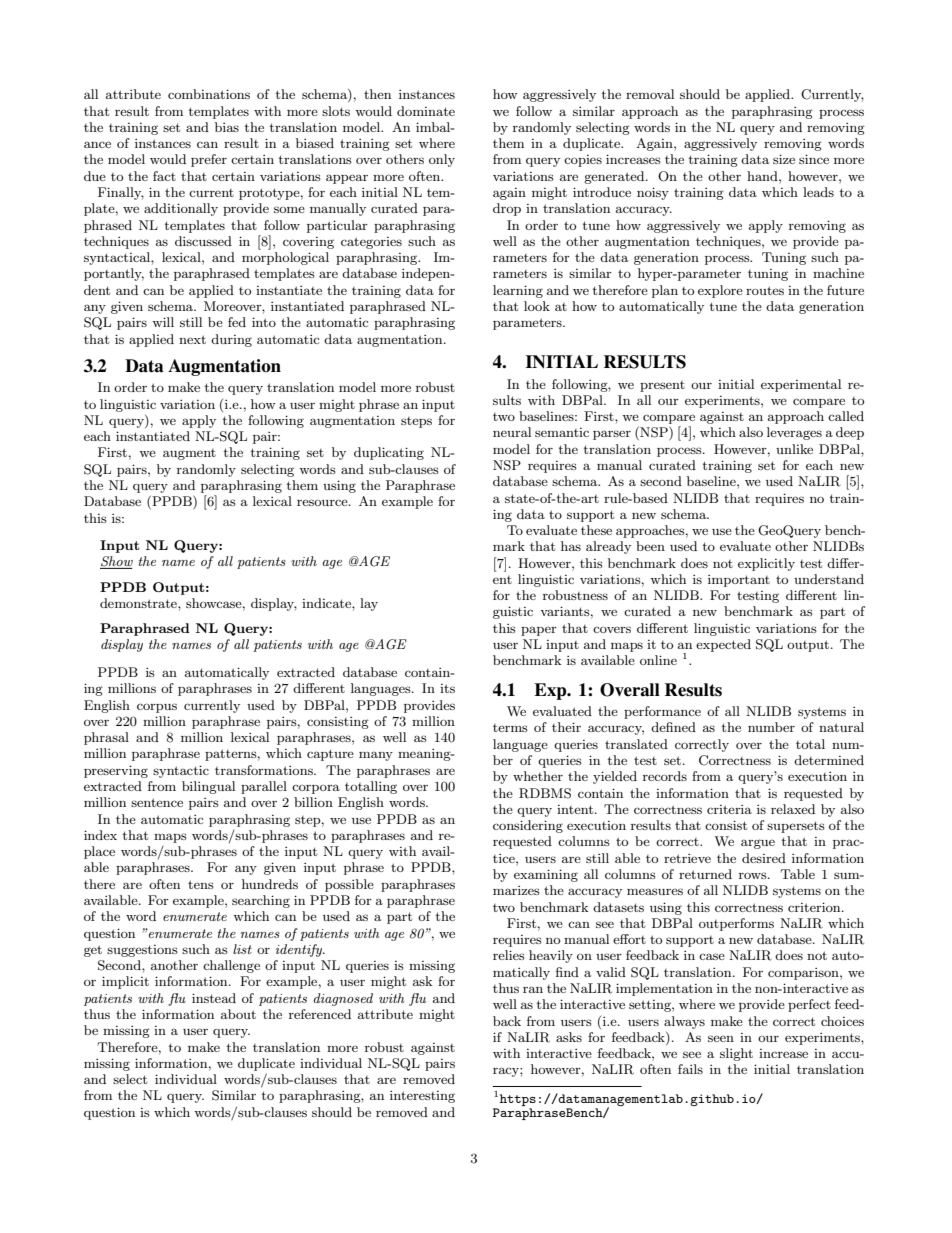 This document has width=952, height=1233. Describe the element at coordinates (422, 1097) in the document. I see `interesting` at that location.
